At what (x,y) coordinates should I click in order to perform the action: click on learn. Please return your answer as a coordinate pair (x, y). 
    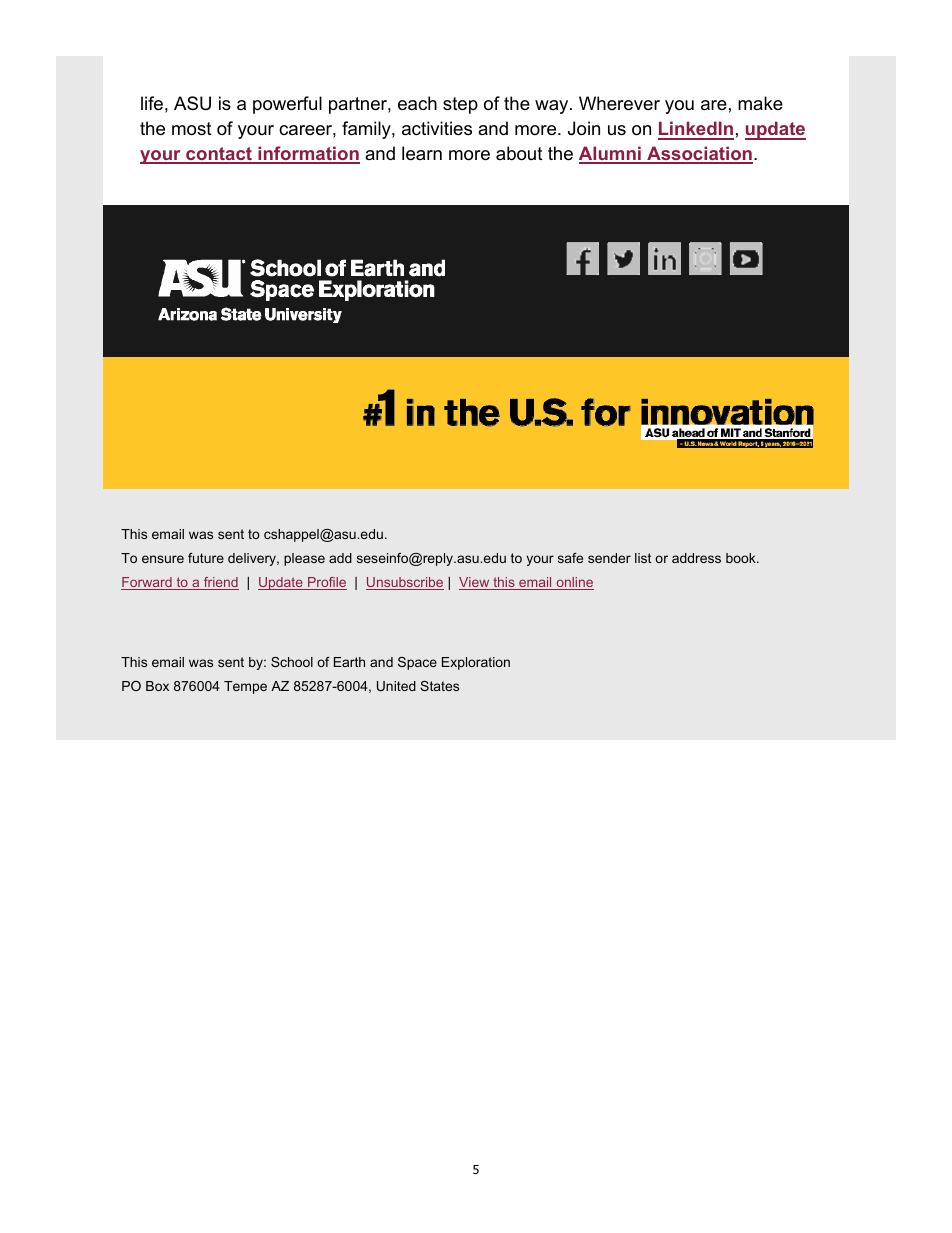
    Looking at the image, I should click on (422, 153).
